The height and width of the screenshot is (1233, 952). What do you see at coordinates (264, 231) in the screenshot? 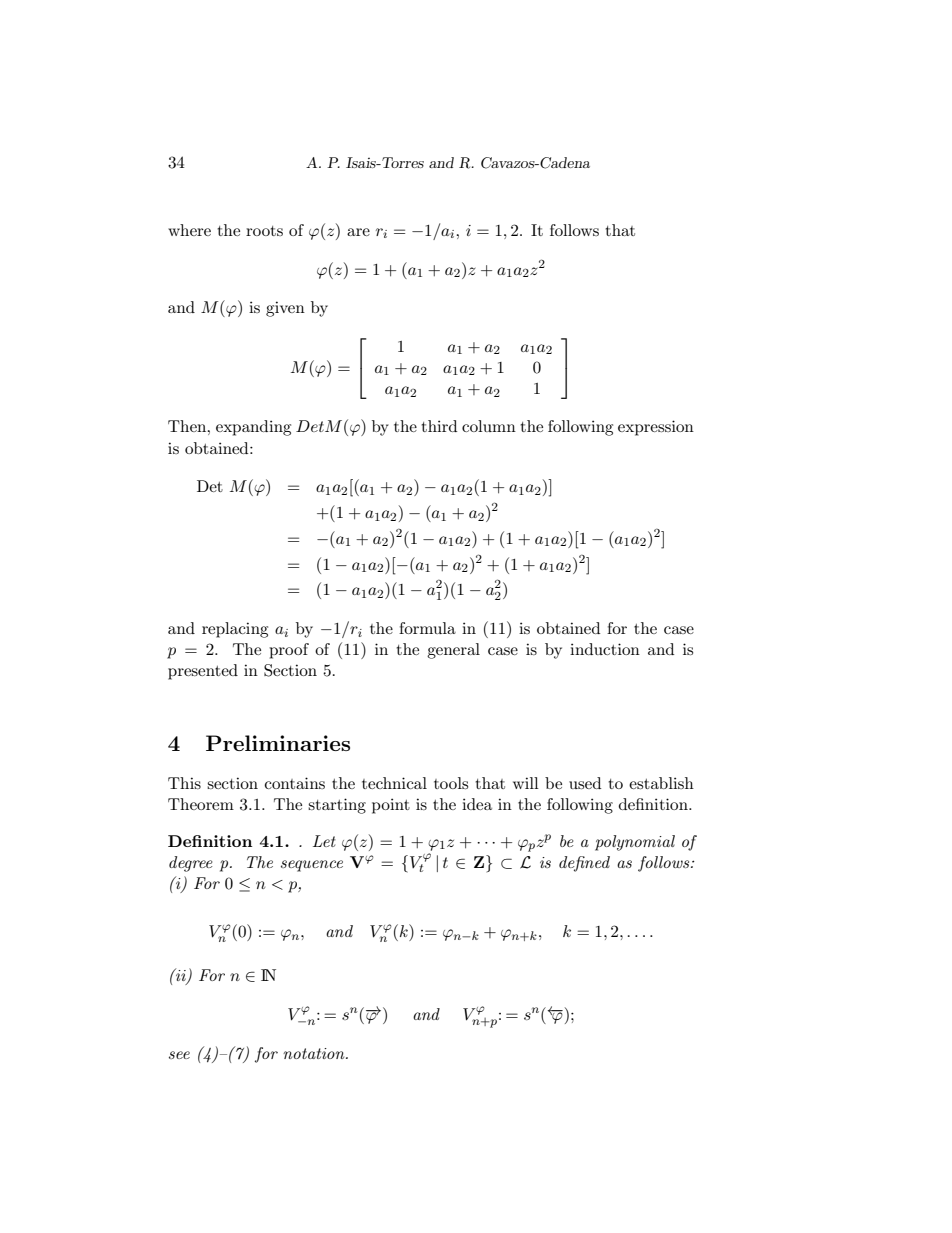
I see `roots` at bounding box center [264, 231].
